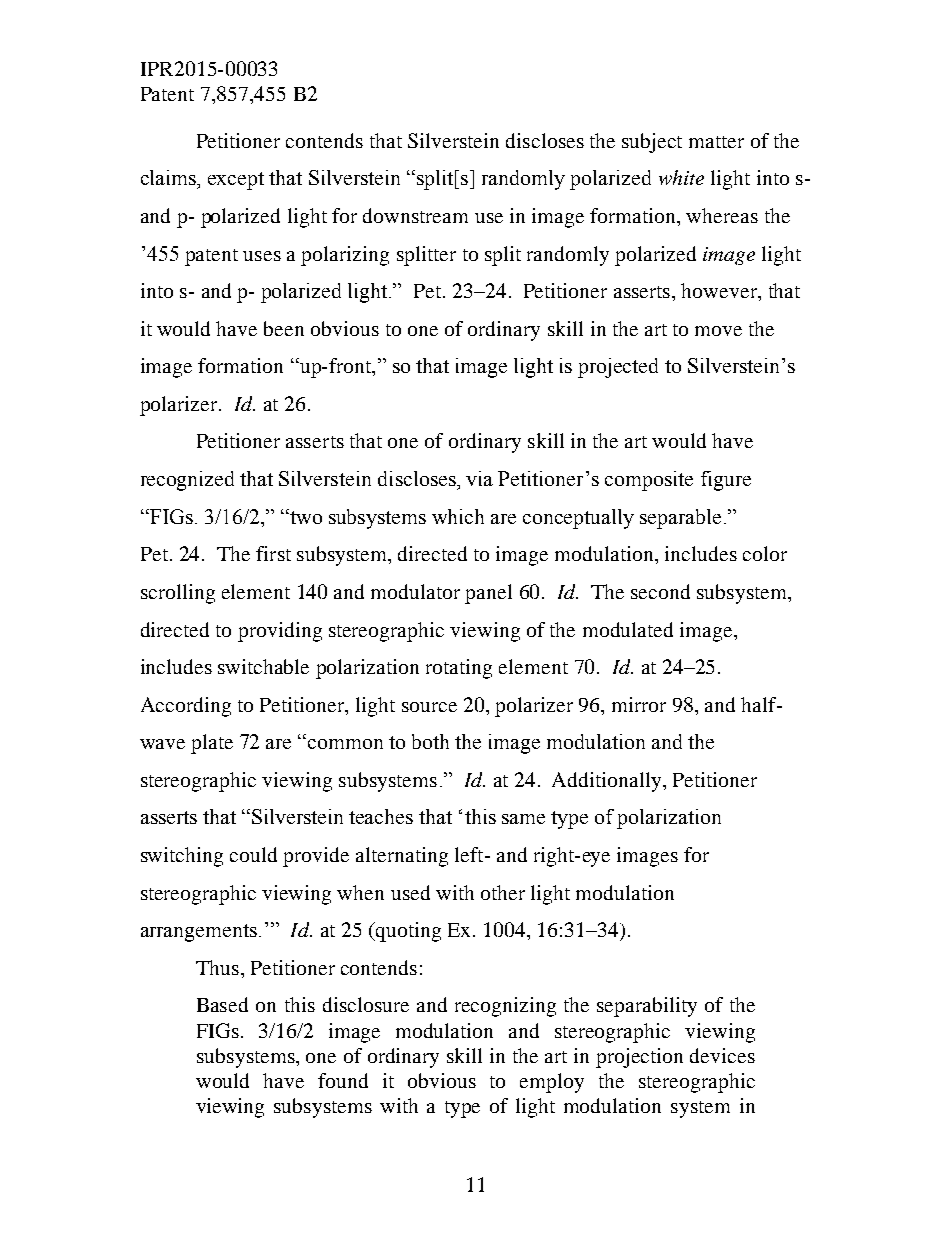 The image size is (952, 1233). What do you see at coordinates (523, 819) in the page?
I see `same` at bounding box center [523, 819].
